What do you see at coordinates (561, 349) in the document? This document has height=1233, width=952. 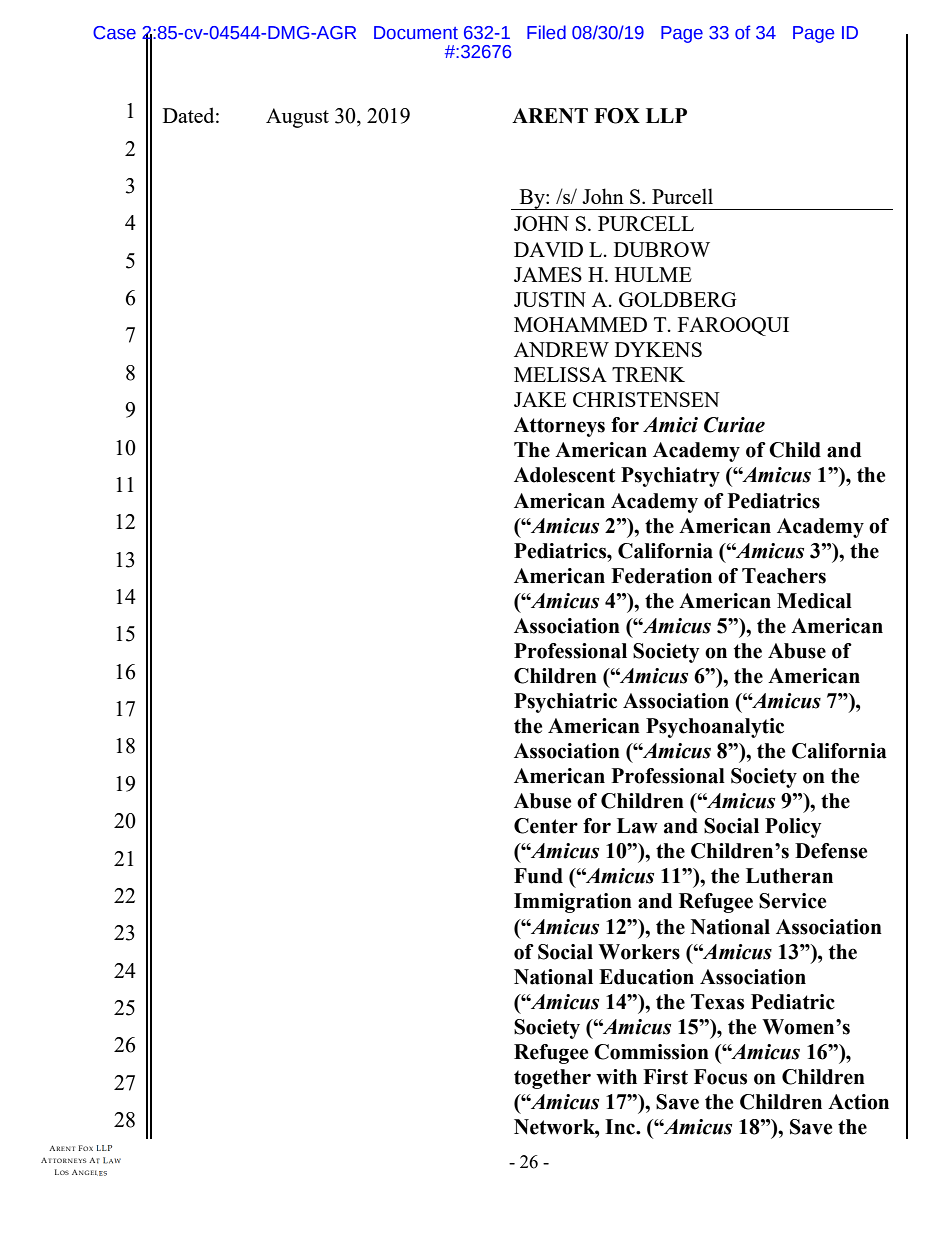 I see `ANDREW` at bounding box center [561, 349].
